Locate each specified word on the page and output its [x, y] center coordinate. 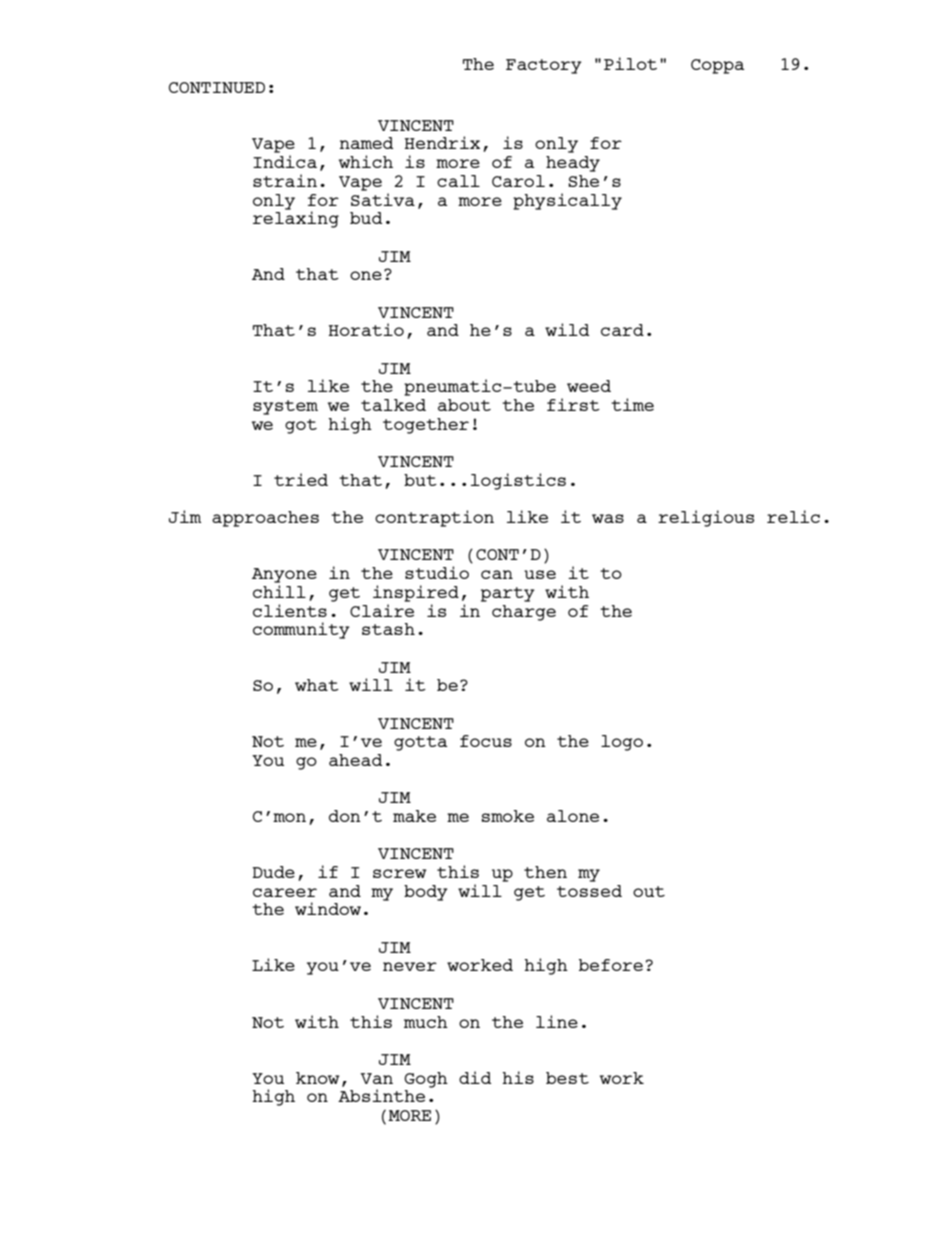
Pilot [630, 63]
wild [567, 329]
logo [622, 743]
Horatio [366, 329]
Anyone [284, 575]
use [540, 574]
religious [706, 518]
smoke [508, 816]
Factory [544, 66]
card [622, 330]
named [366, 143]
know [317, 1078]
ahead [355, 760]
